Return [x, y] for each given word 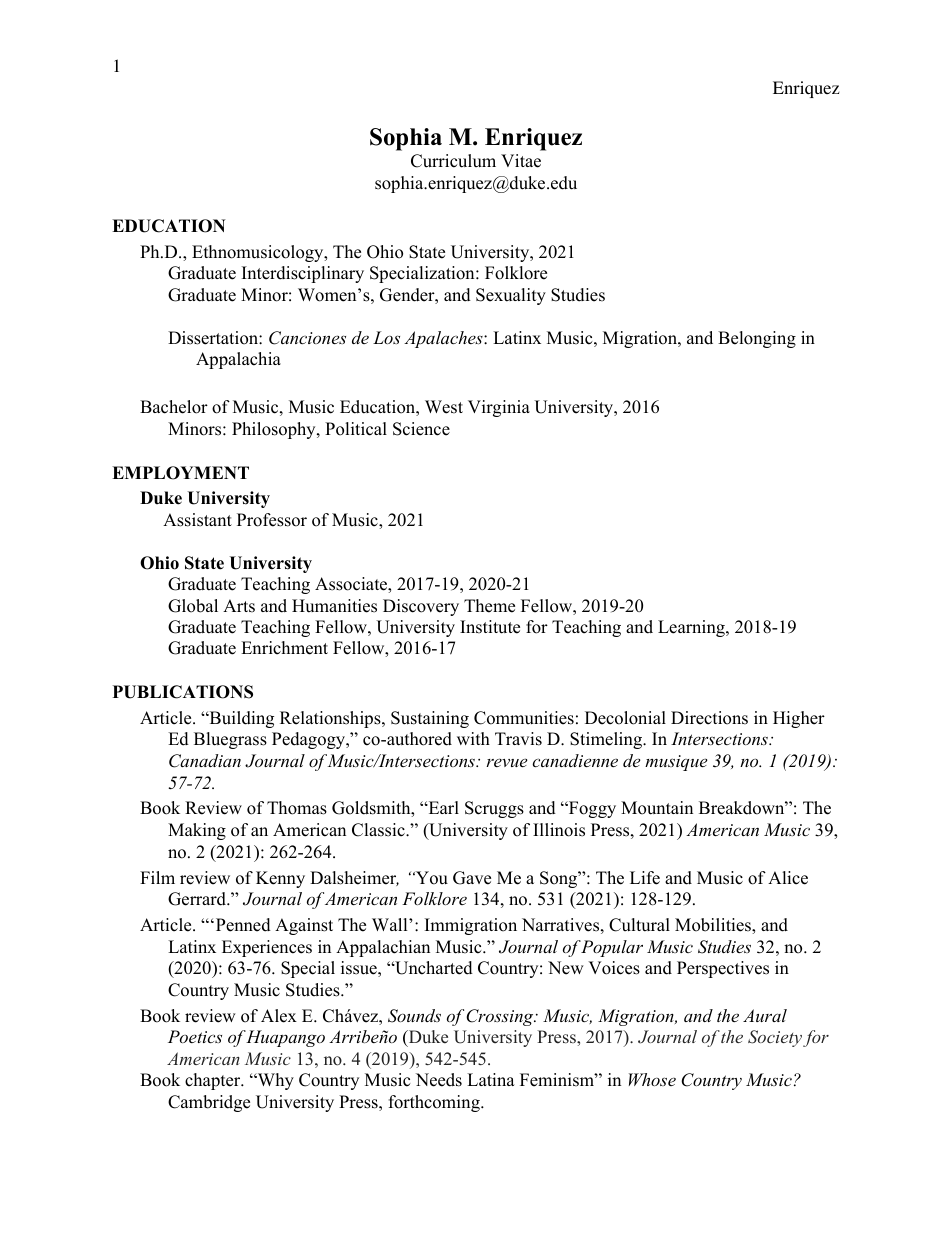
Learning [692, 628]
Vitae [521, 161]
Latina [491, 1079]
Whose [652, 1079]
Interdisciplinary [303, 274]
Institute [490, 627]
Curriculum [453, 161]
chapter [214, 1081]
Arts [239, 606]
